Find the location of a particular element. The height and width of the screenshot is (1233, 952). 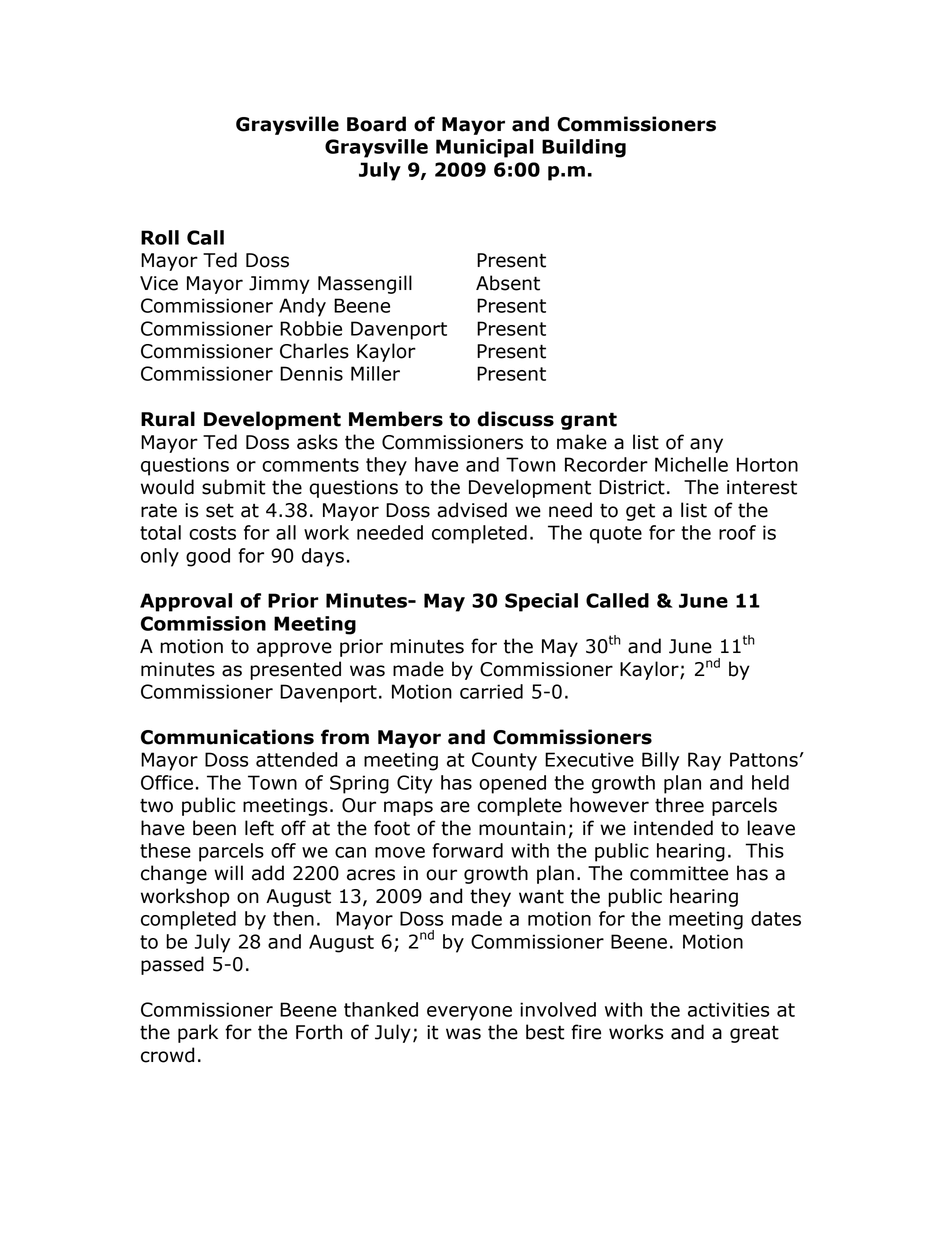

Roll is located at coordinates (160, 237).
